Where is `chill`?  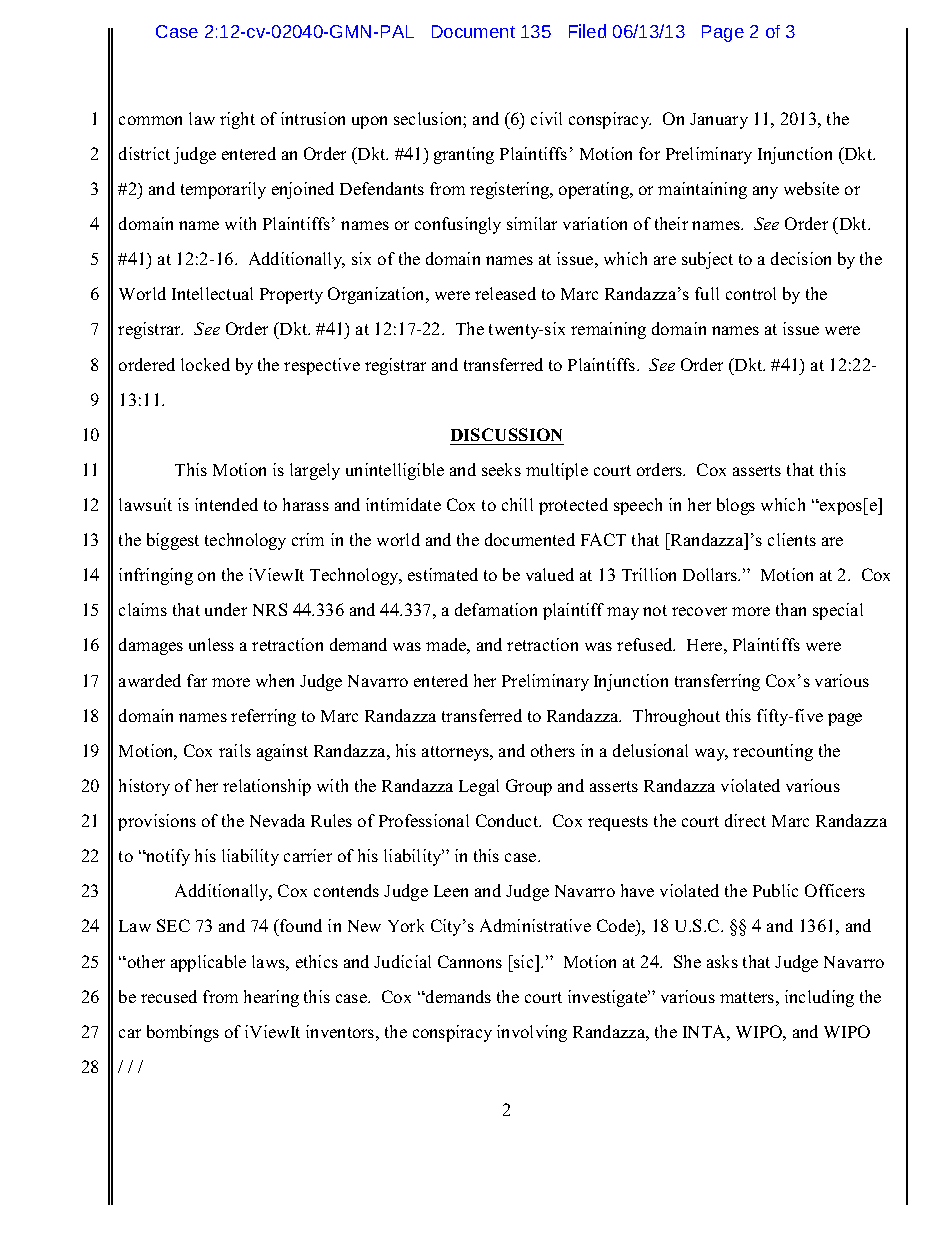
chill is located at coordinates (517, 504).
